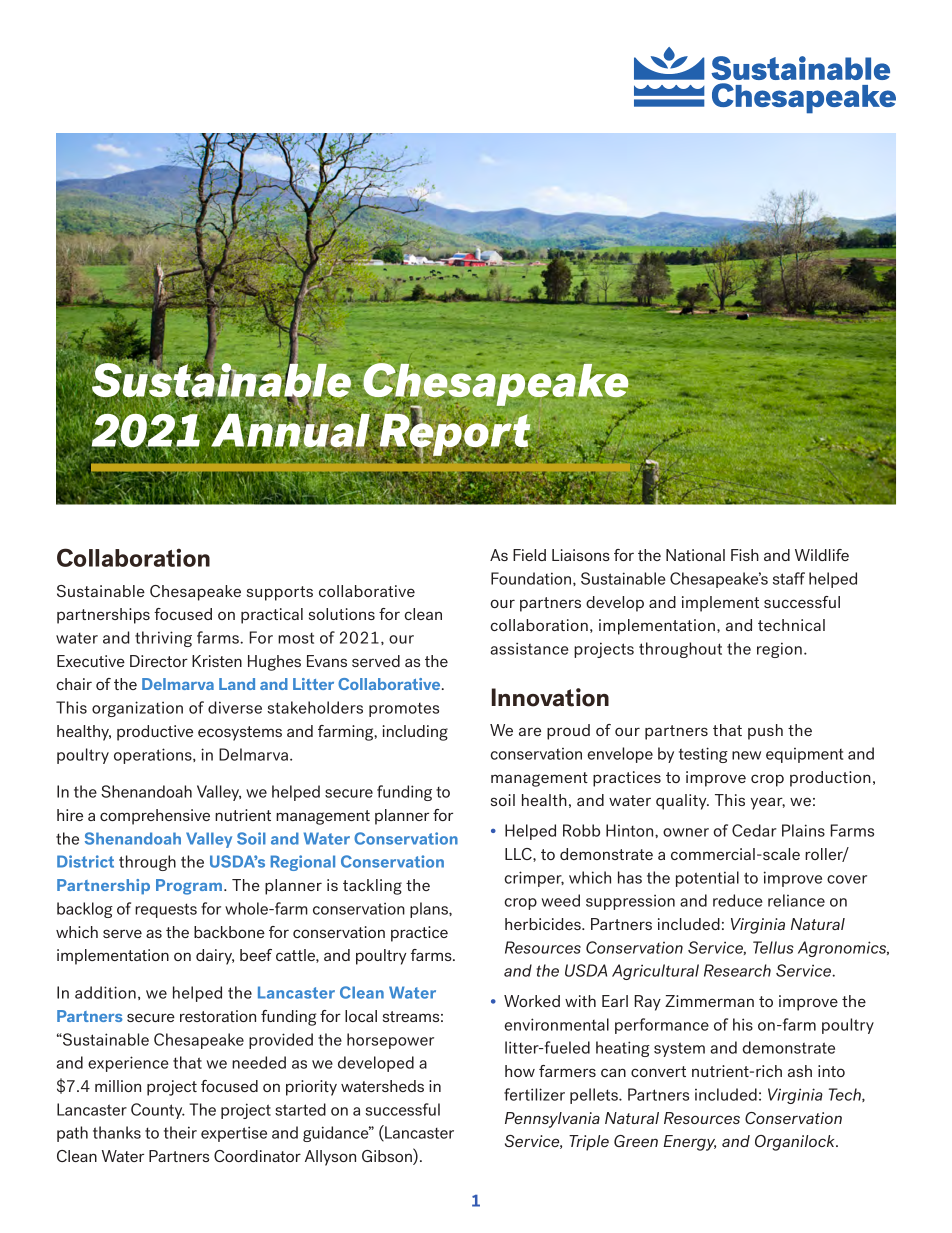  Describe the element at coordinates (789, 578) in the screenshot. I see `staff` at that location.
